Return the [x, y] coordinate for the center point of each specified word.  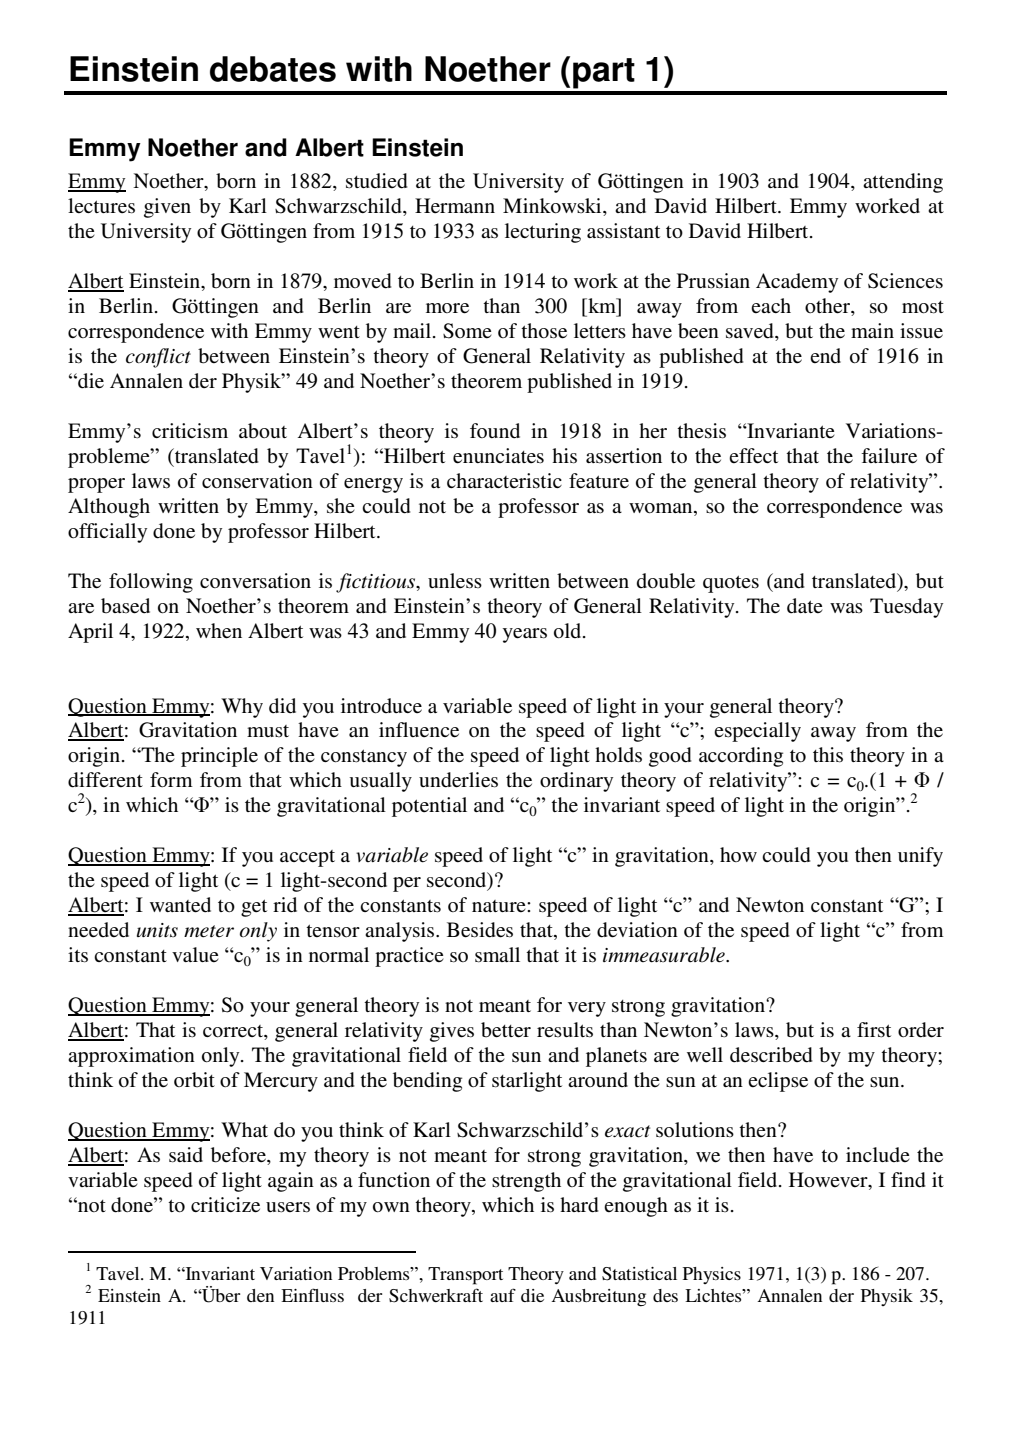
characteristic [504, 481]
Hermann [455, 205]
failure [889, 456]
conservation [257, 481]
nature [500, 906]
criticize [225, 1205]
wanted [180, 905]
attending [903, 183]
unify [920, 857]
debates [273, 69]
